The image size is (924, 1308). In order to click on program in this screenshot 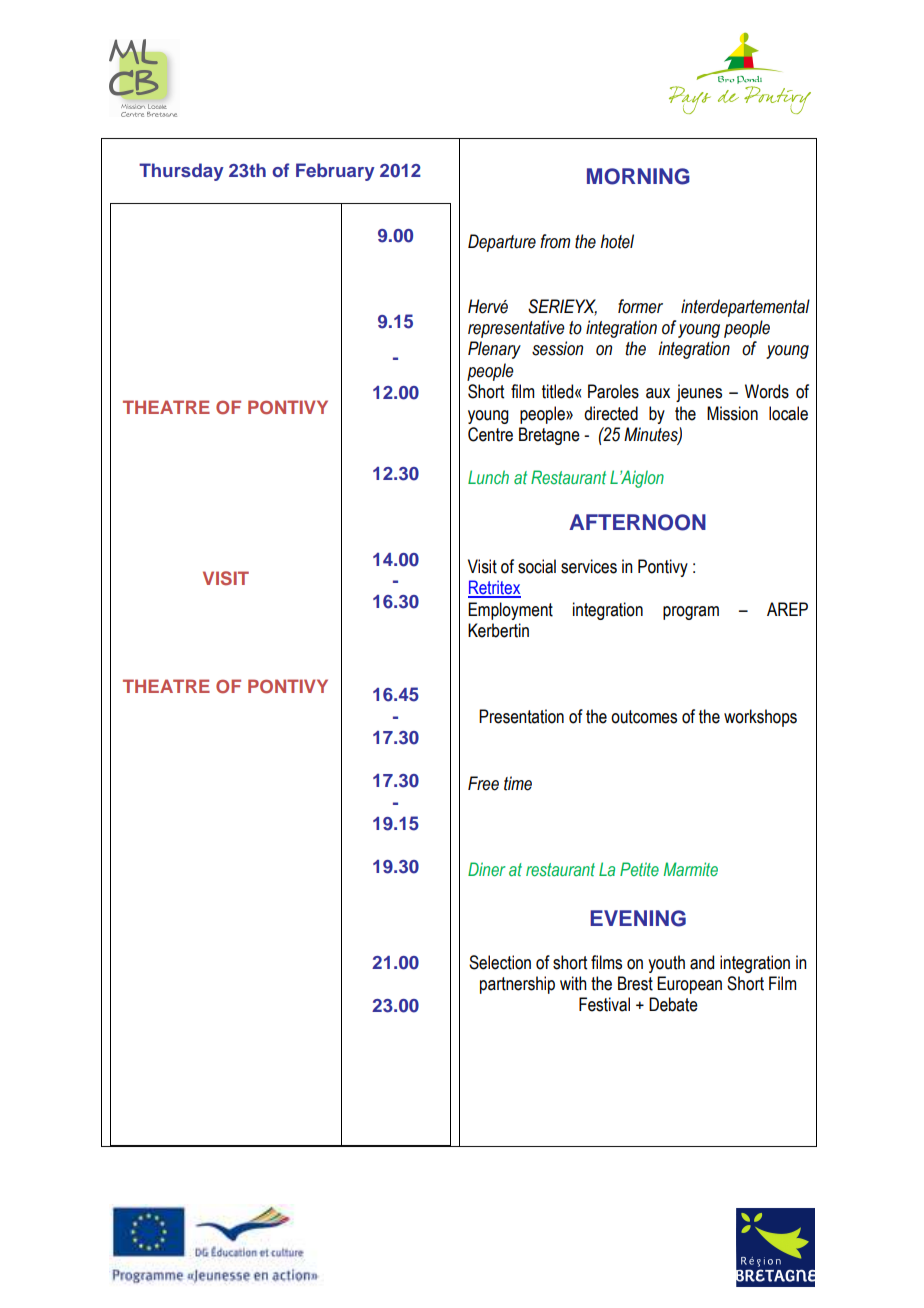, I will do `click(691, 613)`.
